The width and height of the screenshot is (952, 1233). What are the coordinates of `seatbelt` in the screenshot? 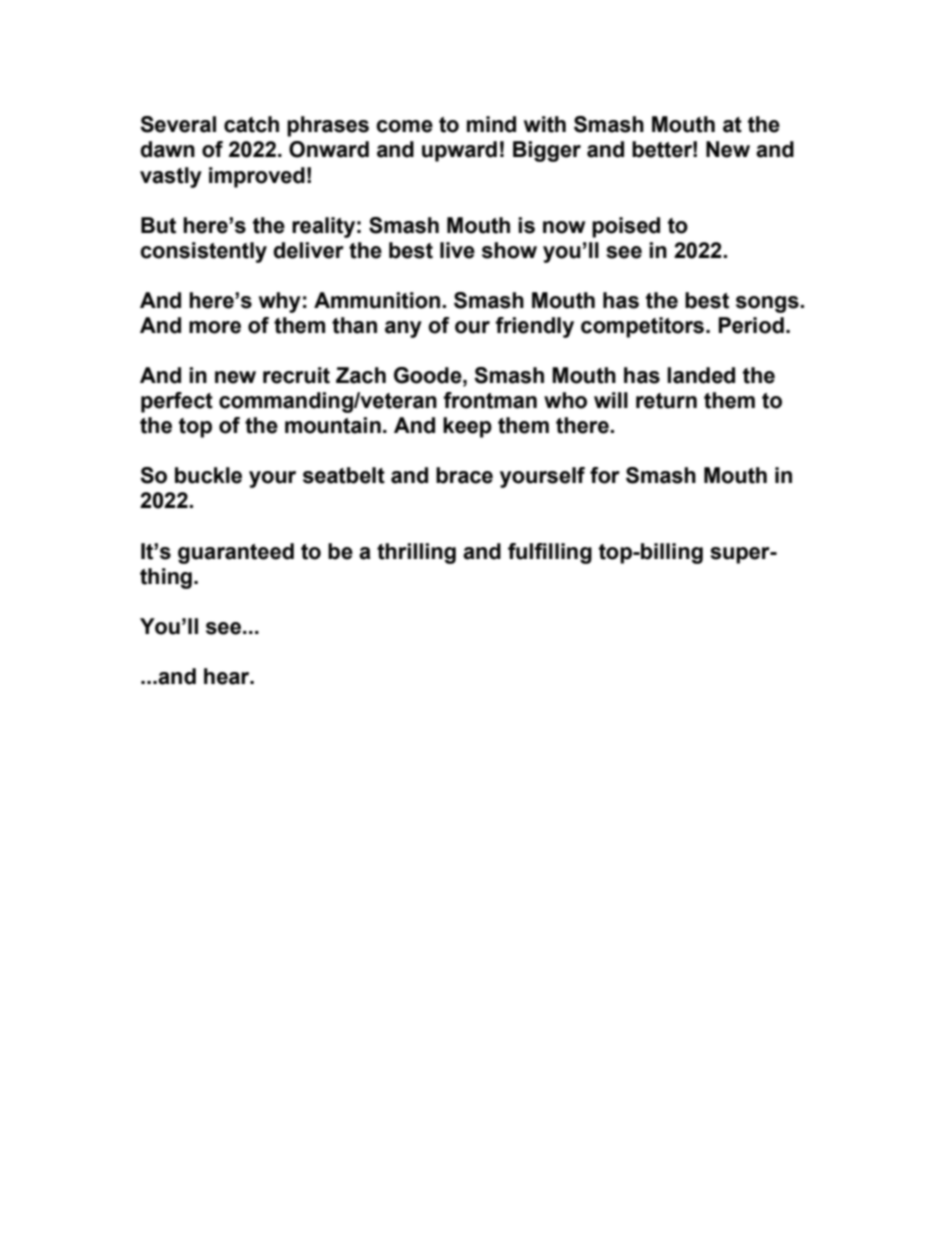 It's located at (344, 475).
